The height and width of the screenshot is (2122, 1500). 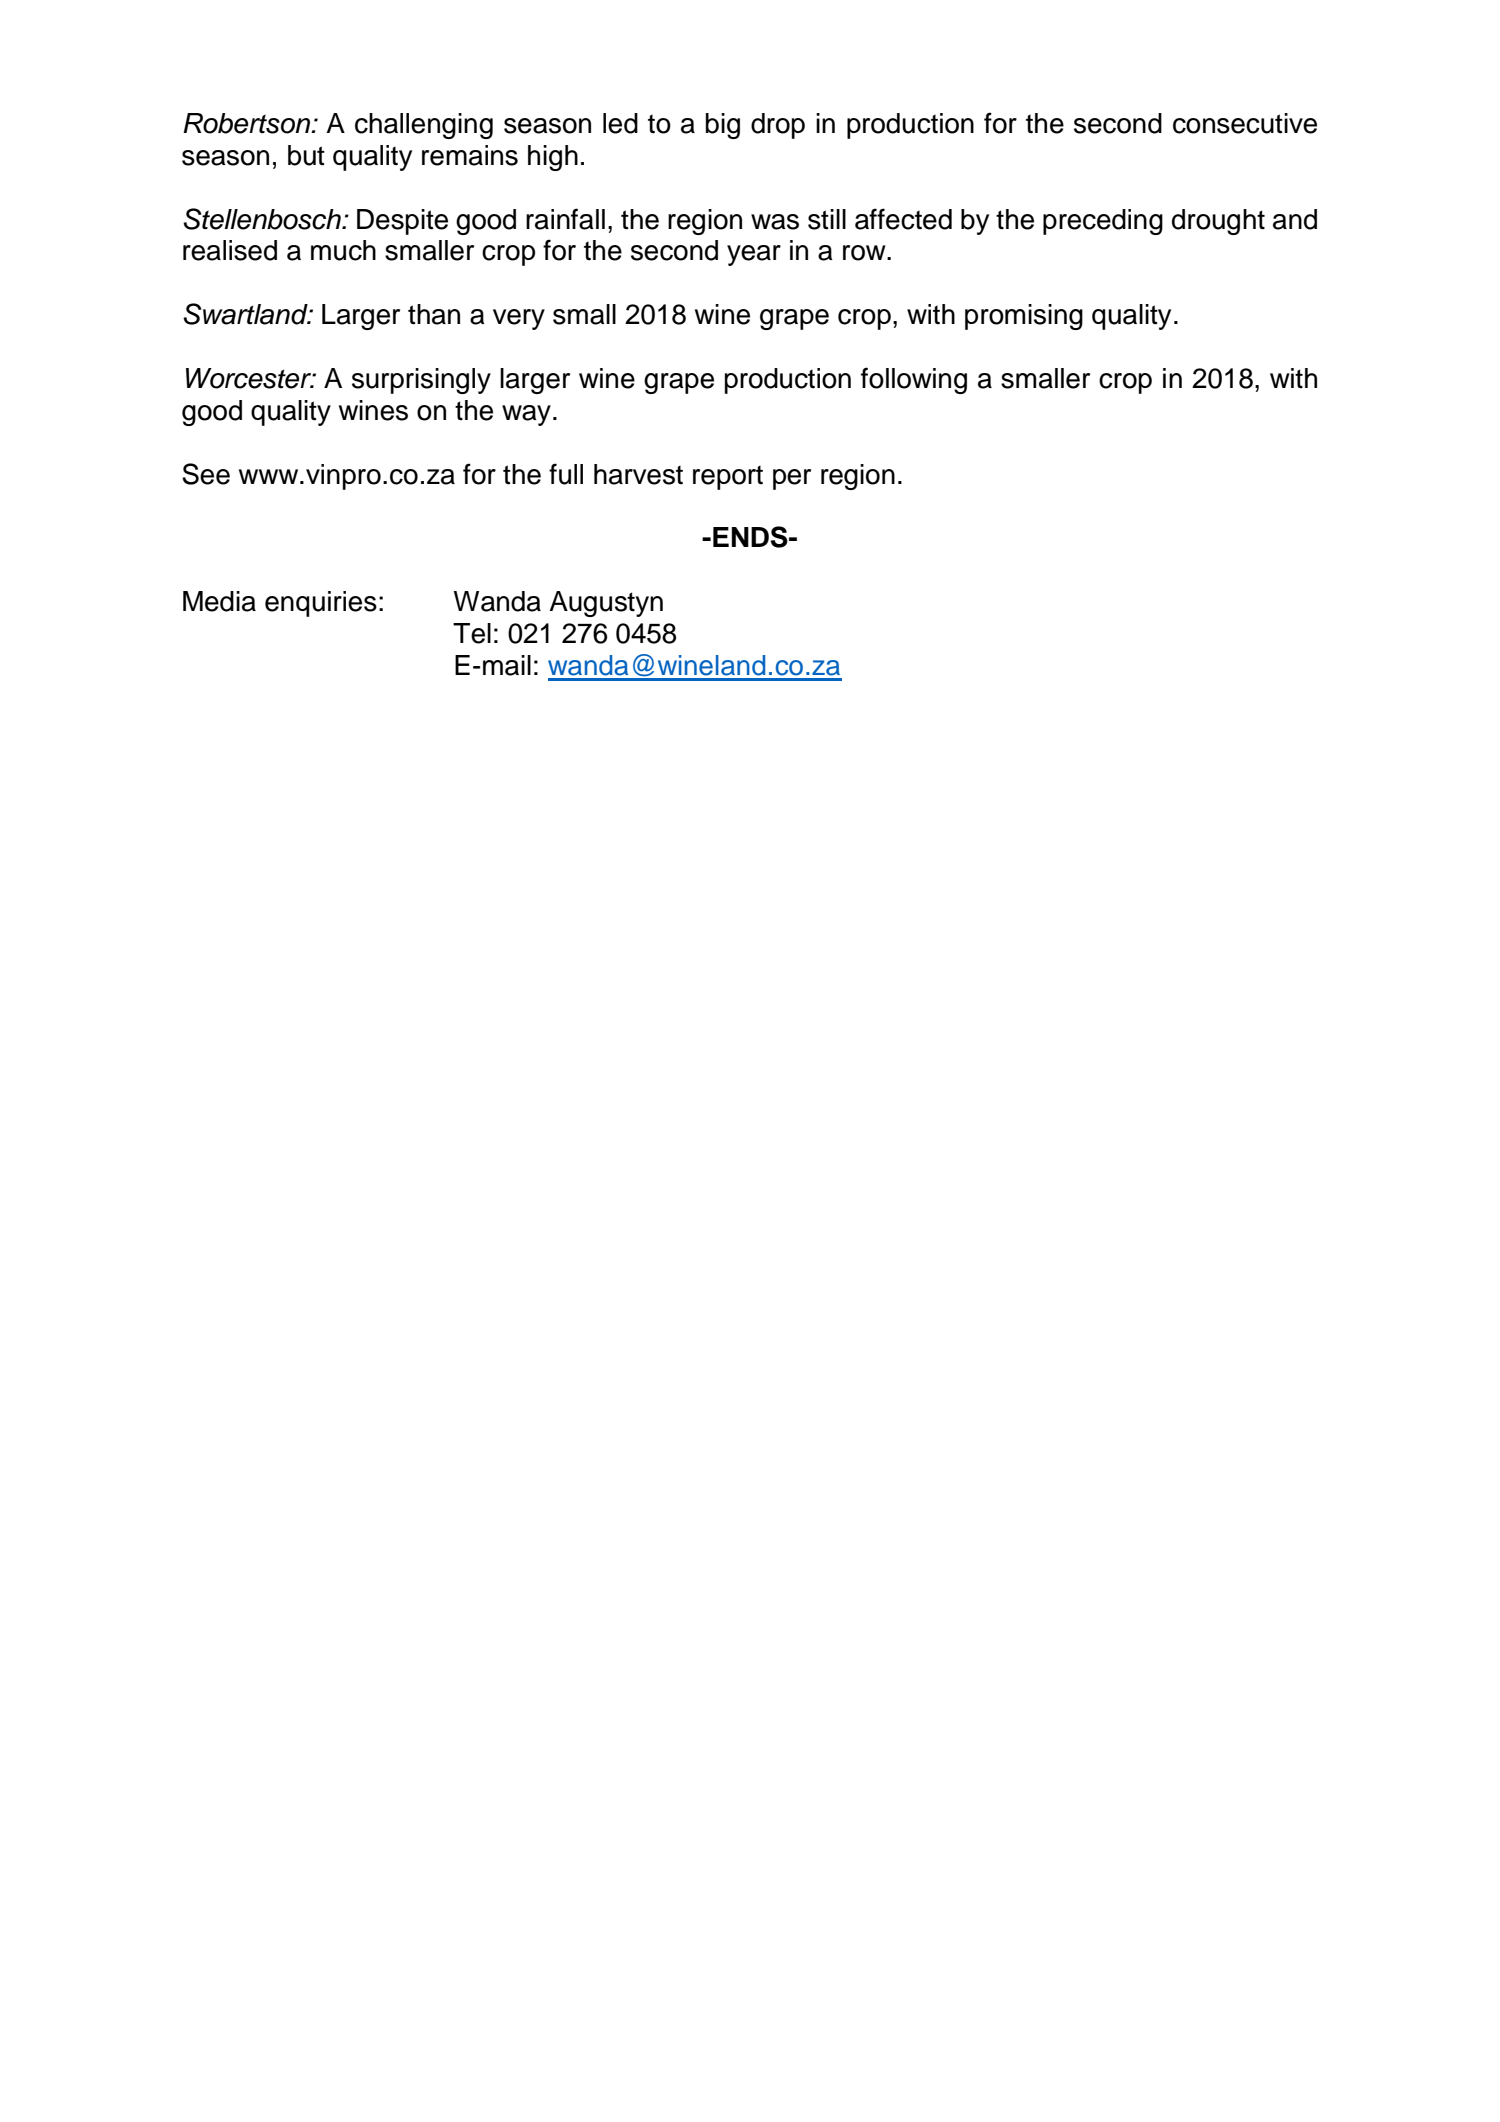 What do you see at coordinates (723, 126) in the screenshot?
I see `big` at bounding box center [723, 126].
